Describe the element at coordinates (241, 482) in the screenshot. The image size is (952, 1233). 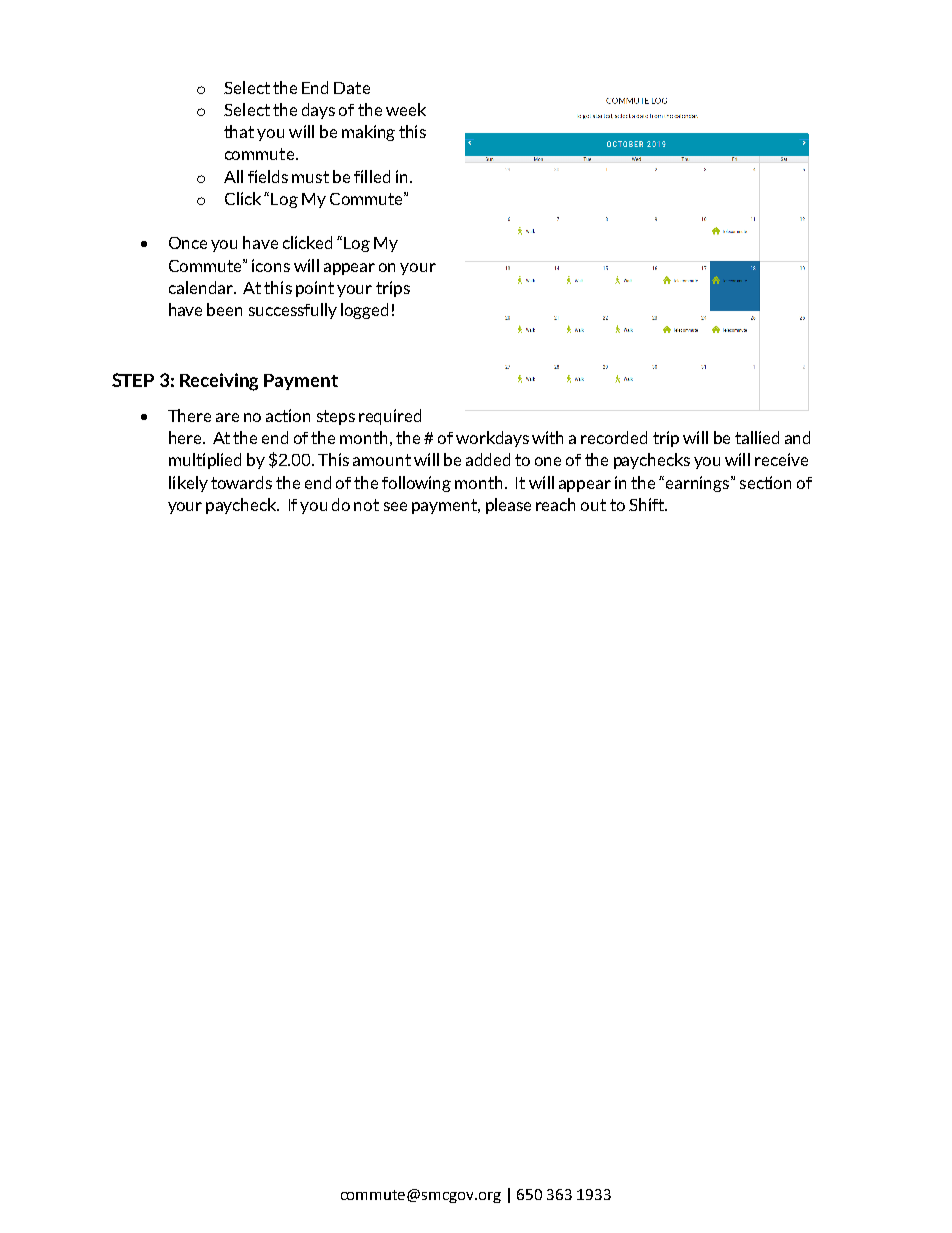
I see `towards` at that location.
